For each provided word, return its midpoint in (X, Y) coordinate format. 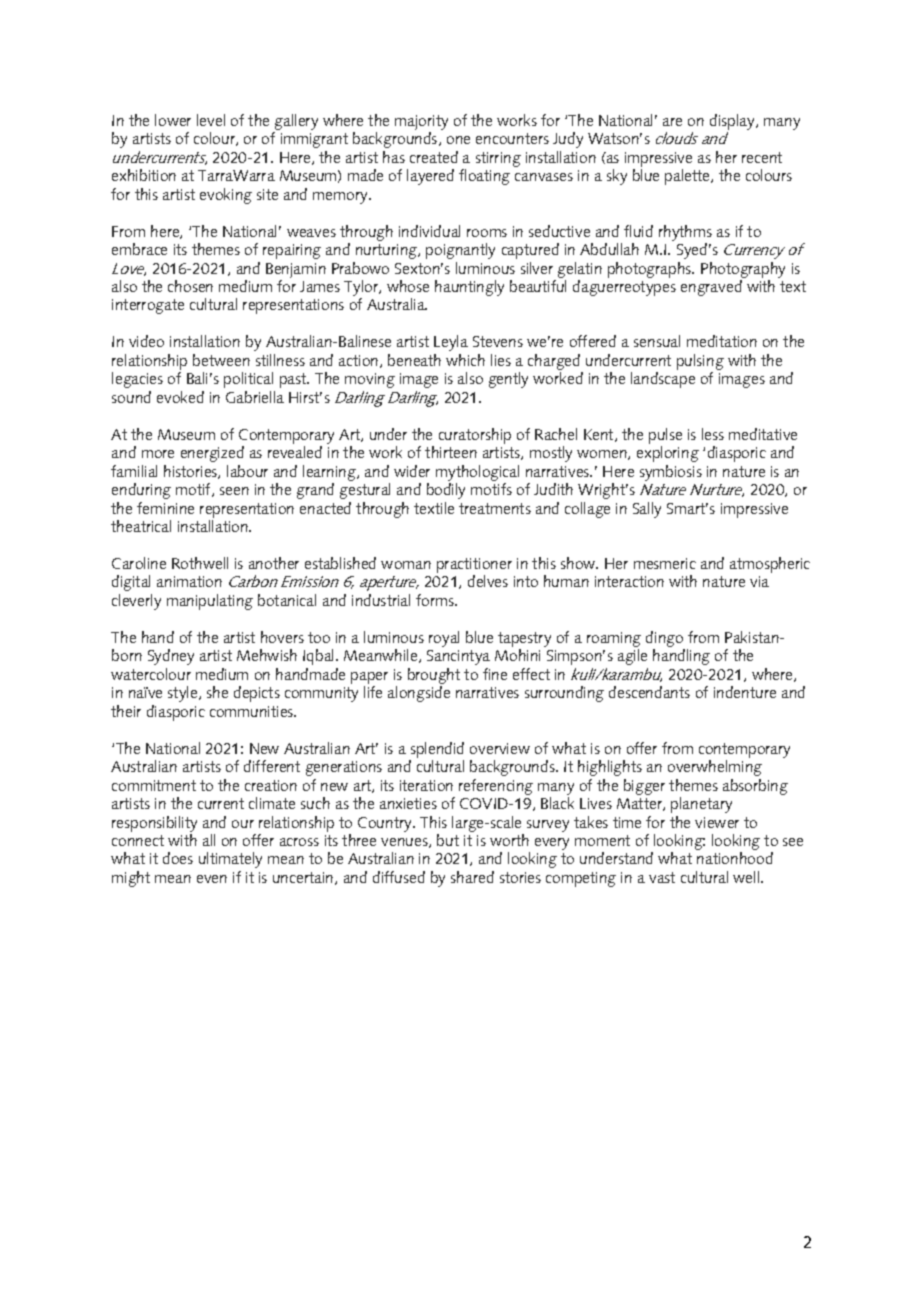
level (211, 120)
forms (436, 600)
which (465, 360)
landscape (663, 380)
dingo (665, 640)
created (434, 157)
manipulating (210, 602)
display (733, 123)
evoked (180, 397)
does (178, 858)
